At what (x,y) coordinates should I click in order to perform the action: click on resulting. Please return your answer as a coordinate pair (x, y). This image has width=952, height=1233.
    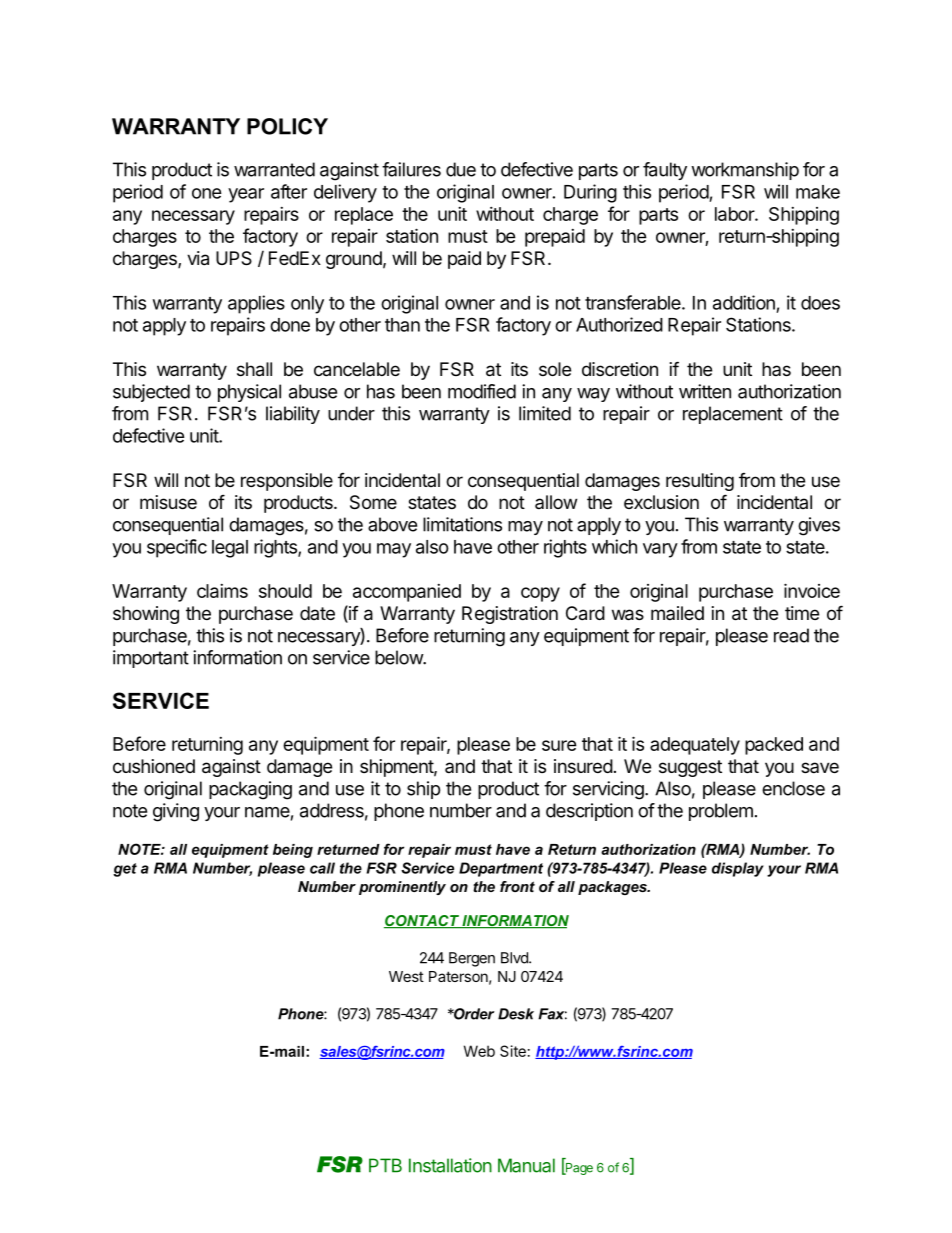
    Looking at the image, I should click on (700, 482).
